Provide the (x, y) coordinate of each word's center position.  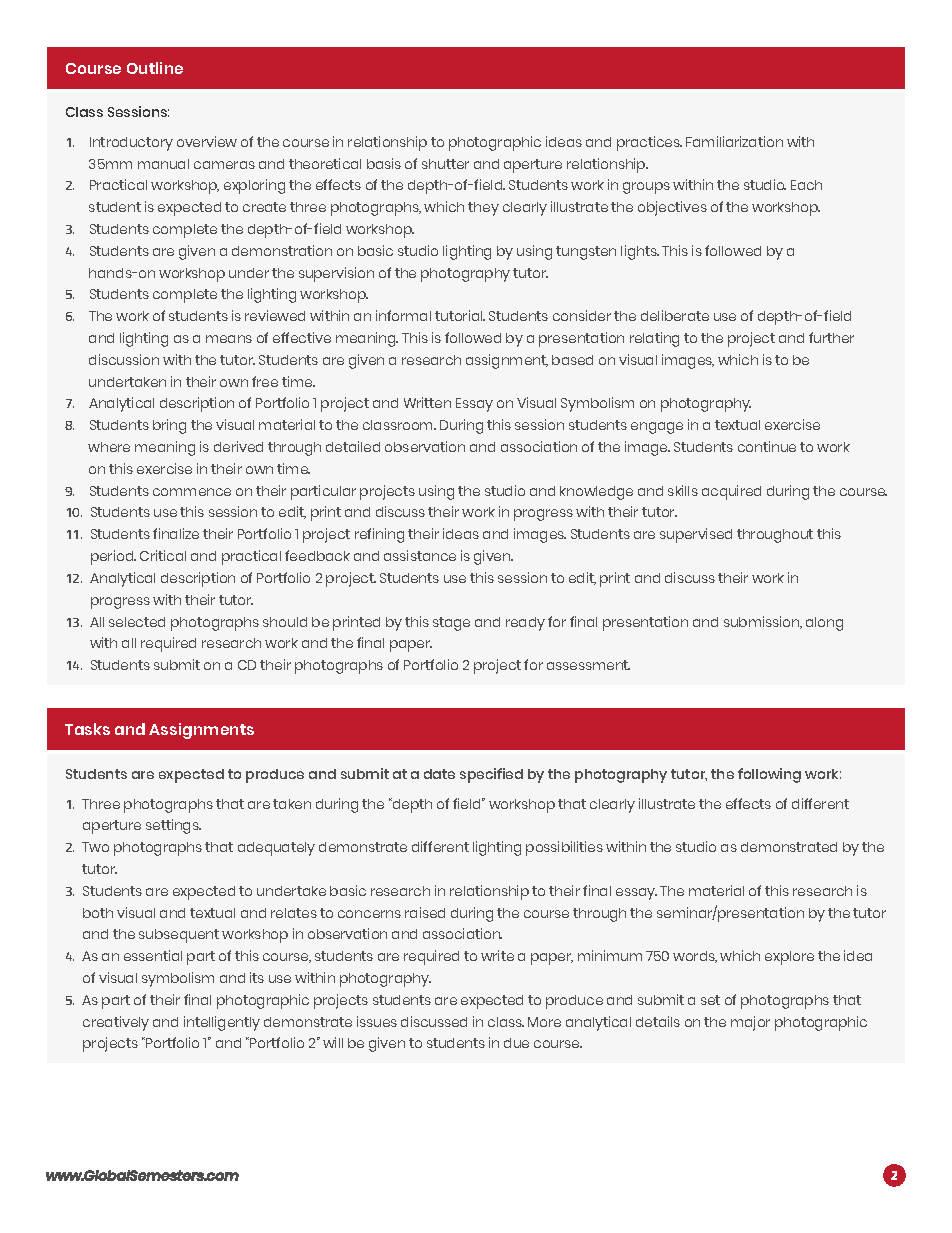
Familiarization (734, 141)
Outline (155, 68)
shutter (445, 164)
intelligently (222, 1023)
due (516, 1043)
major (750, 1023)
